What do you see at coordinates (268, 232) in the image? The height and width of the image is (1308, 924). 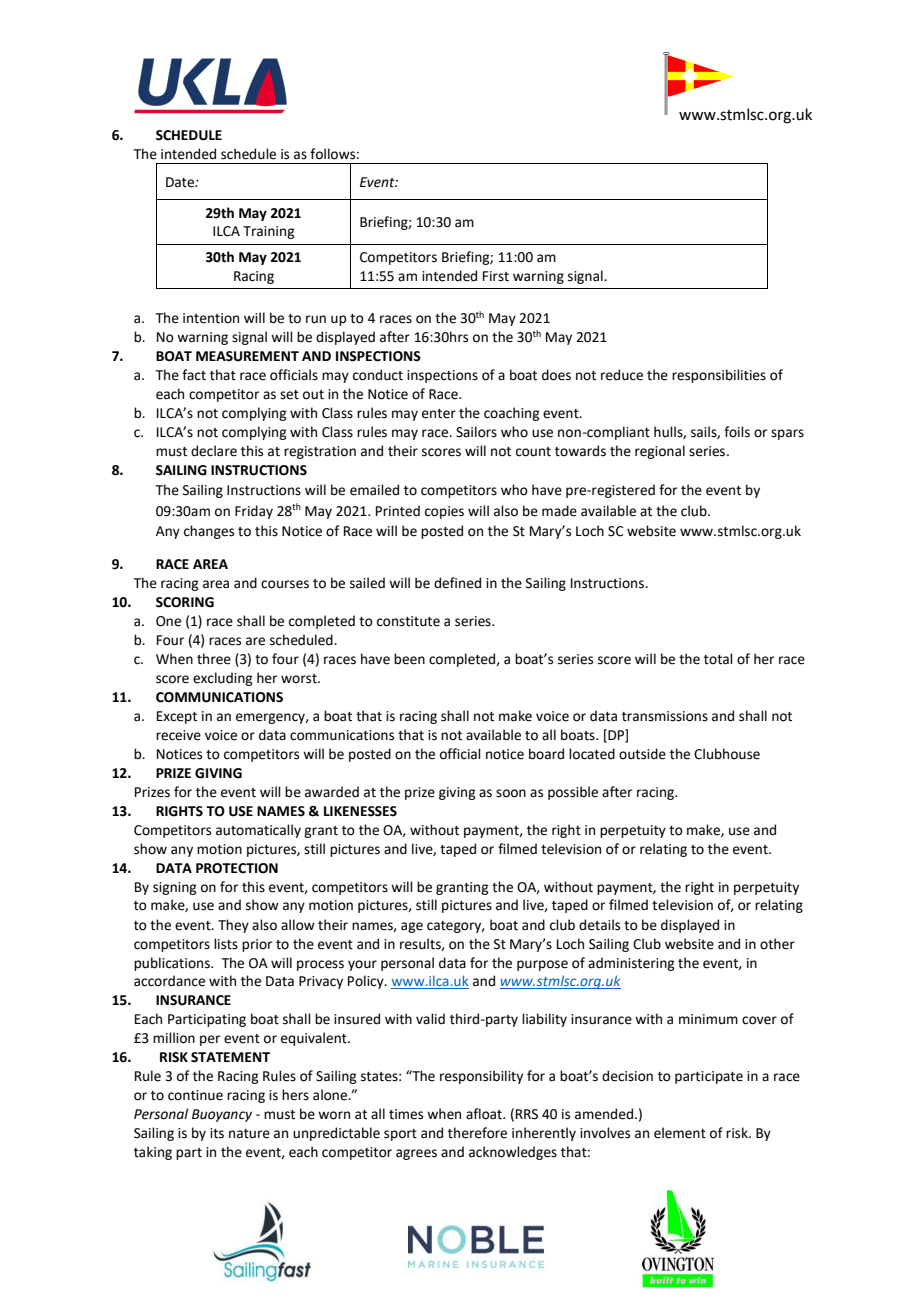 I see `Training` at bounding box center [268, 232].
